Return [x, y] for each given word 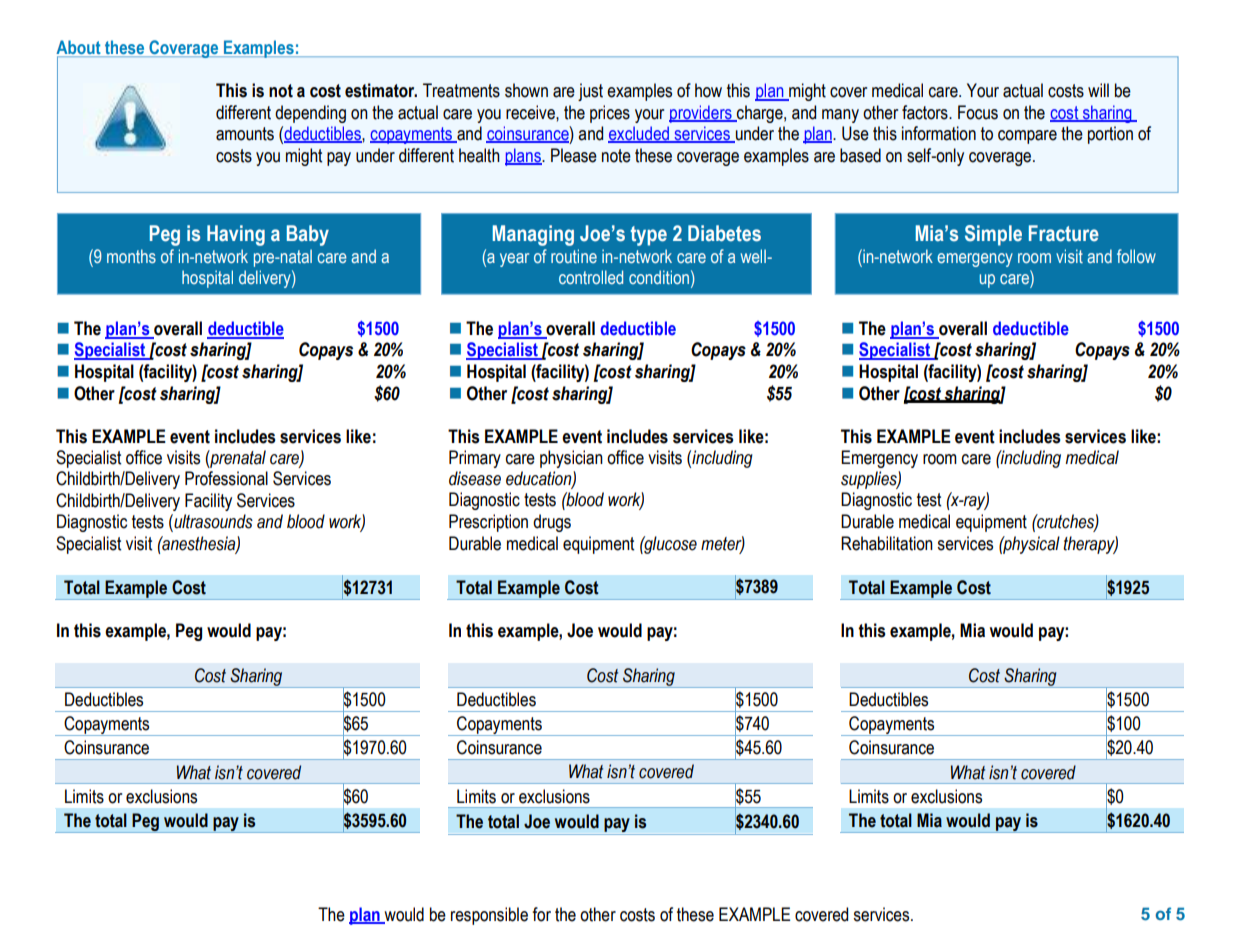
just [590, 92]
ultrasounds [212, 521]
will [1098, 90]
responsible [489, 916]
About [78, 47]
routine [574, 256]
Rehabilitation [887, 543]
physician [571, 459]
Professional [226, 478]
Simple [993, 235]
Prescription [488, 523]
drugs [552, 523]
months [131, 256]
